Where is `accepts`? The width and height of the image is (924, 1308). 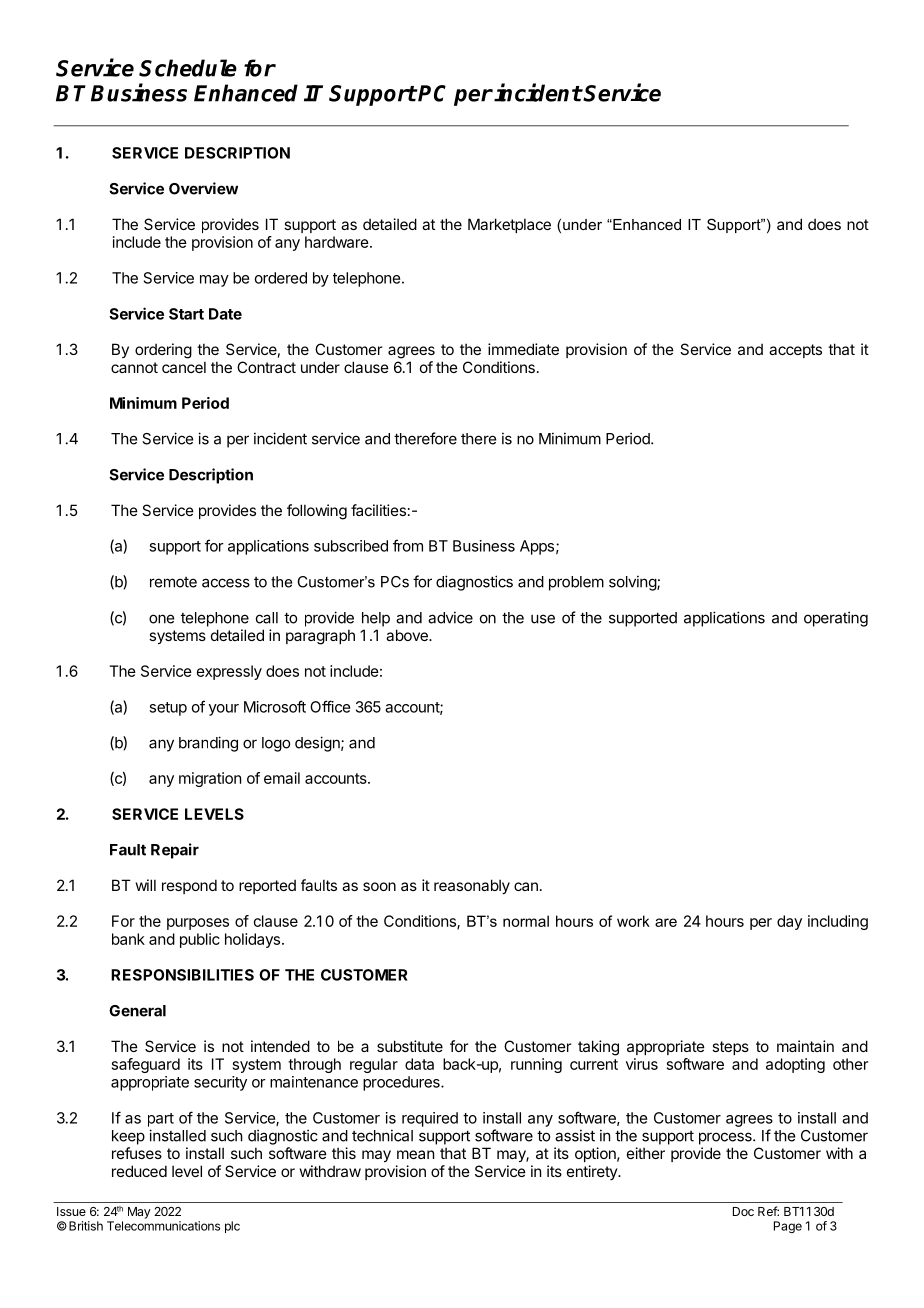 accepts is located at coordinates (795, 351).
